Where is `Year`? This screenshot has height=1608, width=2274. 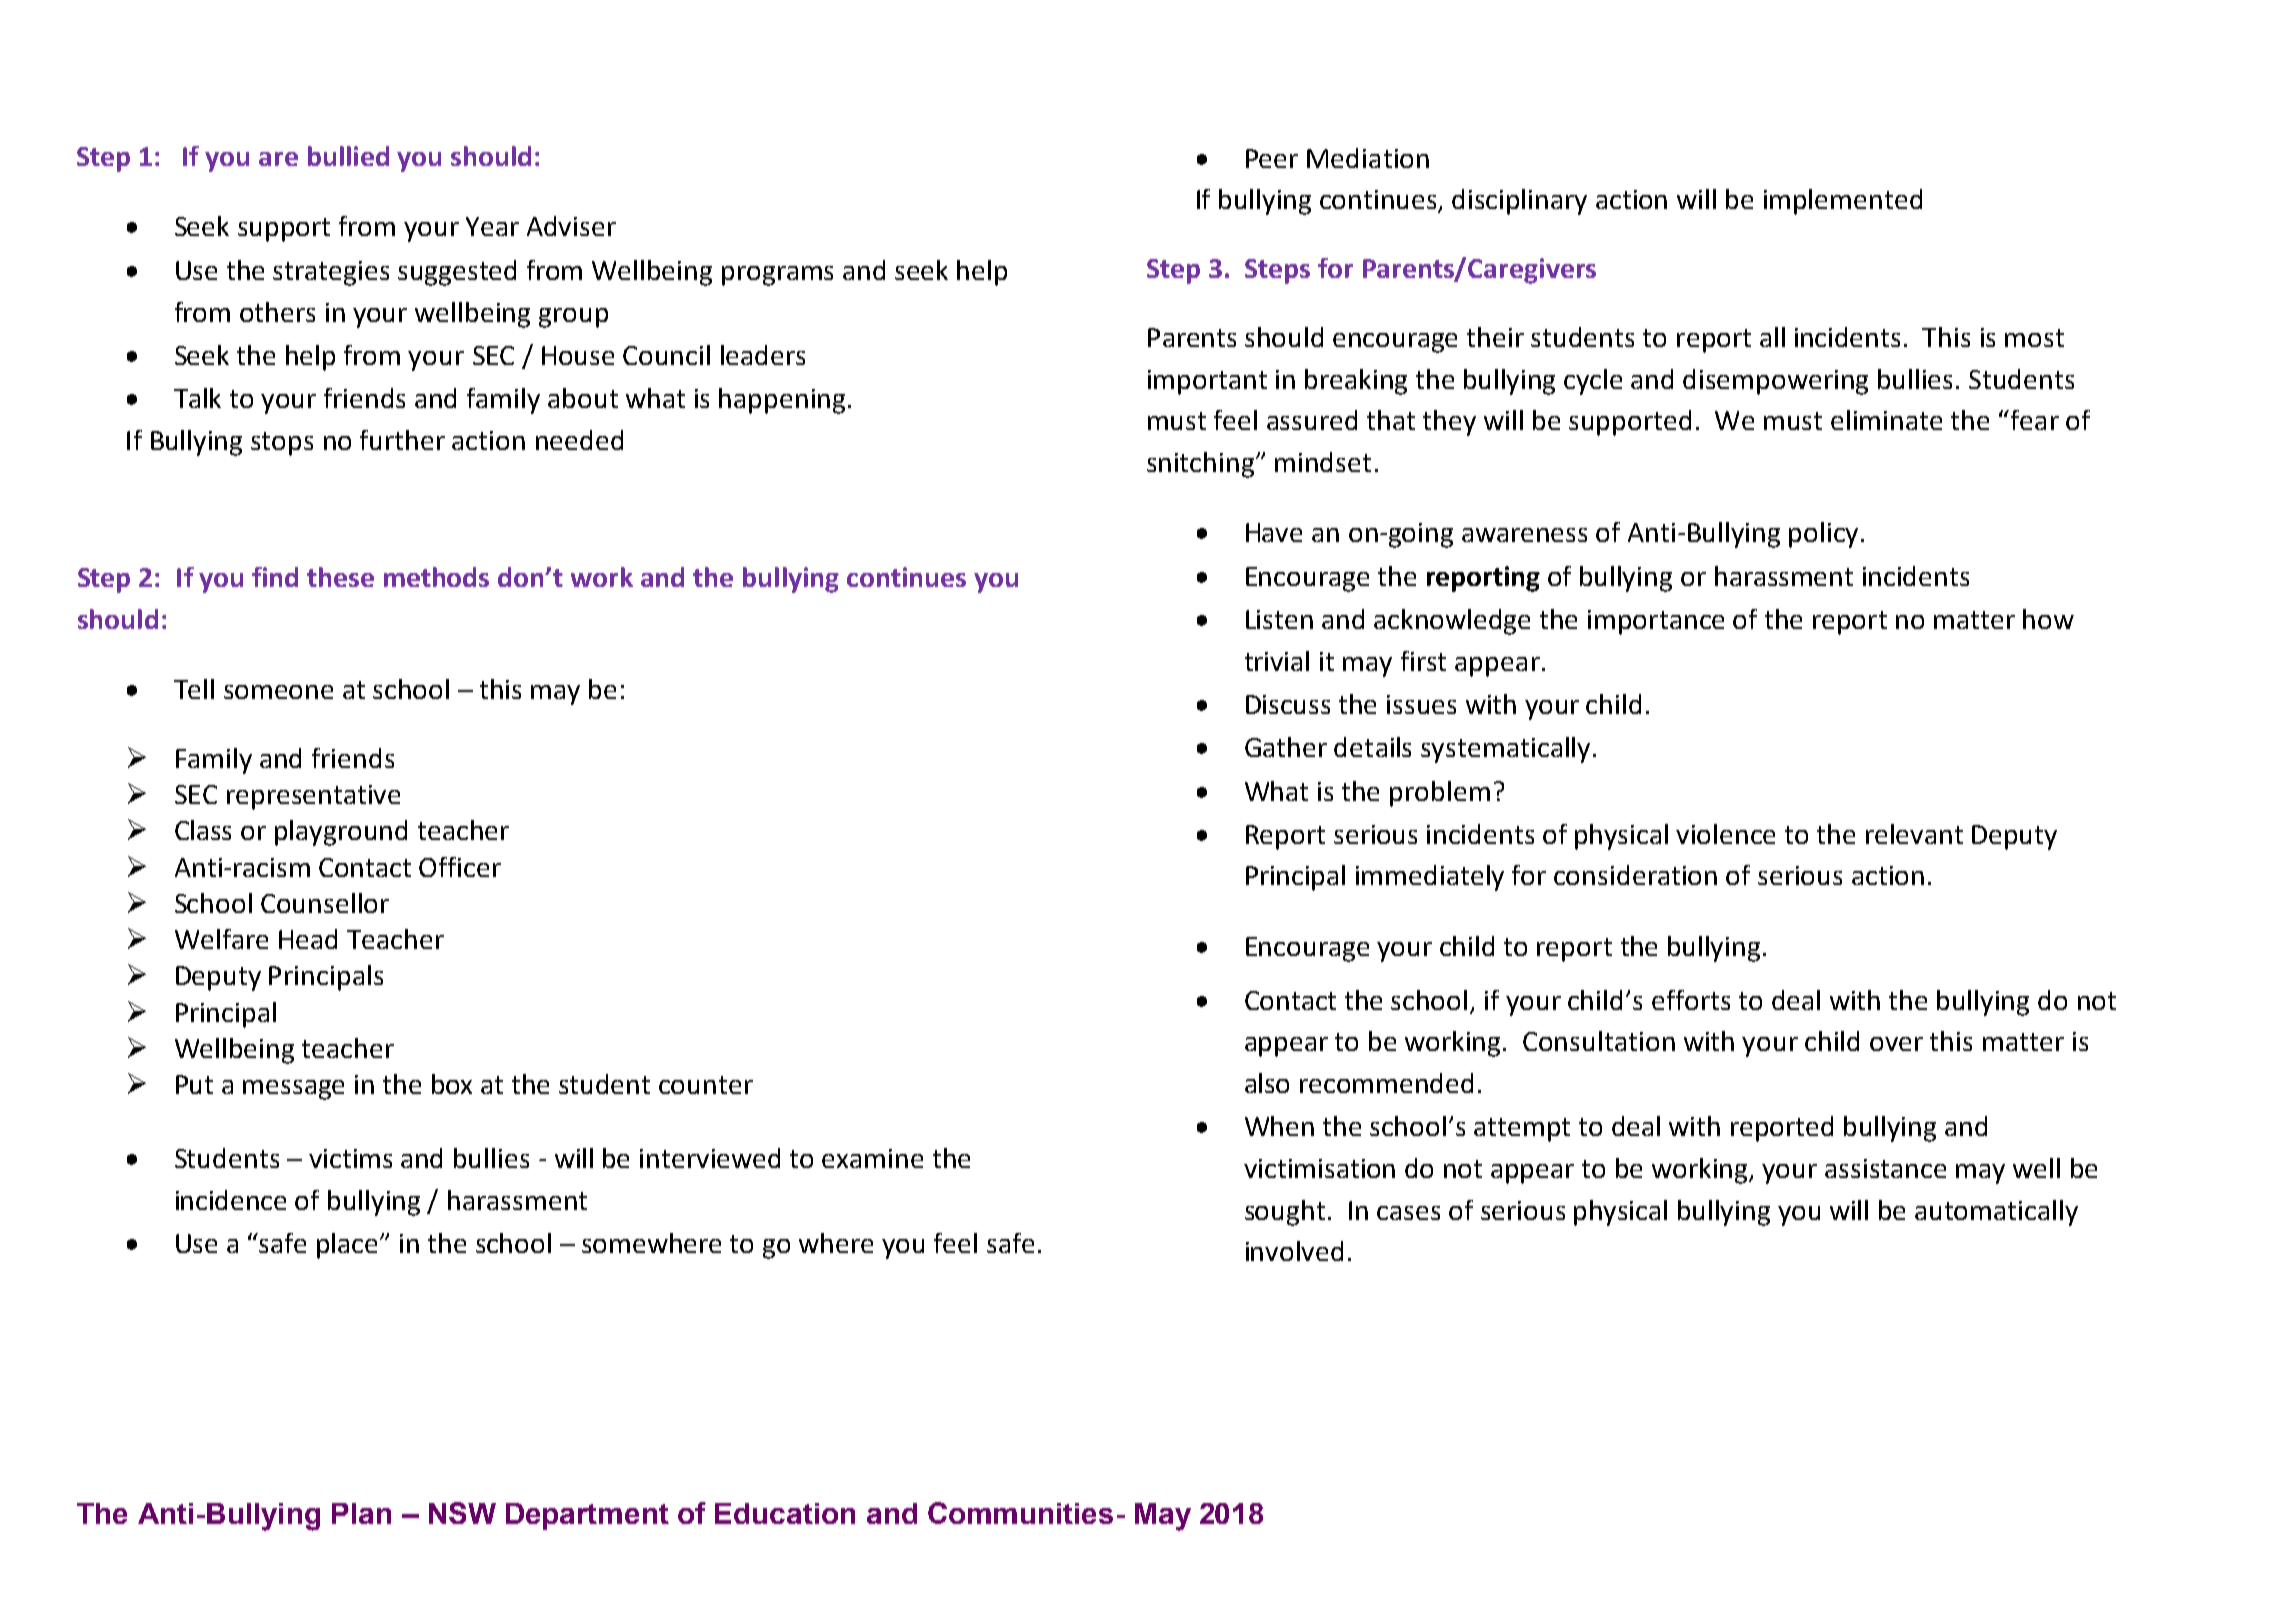 Year is located at coordinates (492, 226).
